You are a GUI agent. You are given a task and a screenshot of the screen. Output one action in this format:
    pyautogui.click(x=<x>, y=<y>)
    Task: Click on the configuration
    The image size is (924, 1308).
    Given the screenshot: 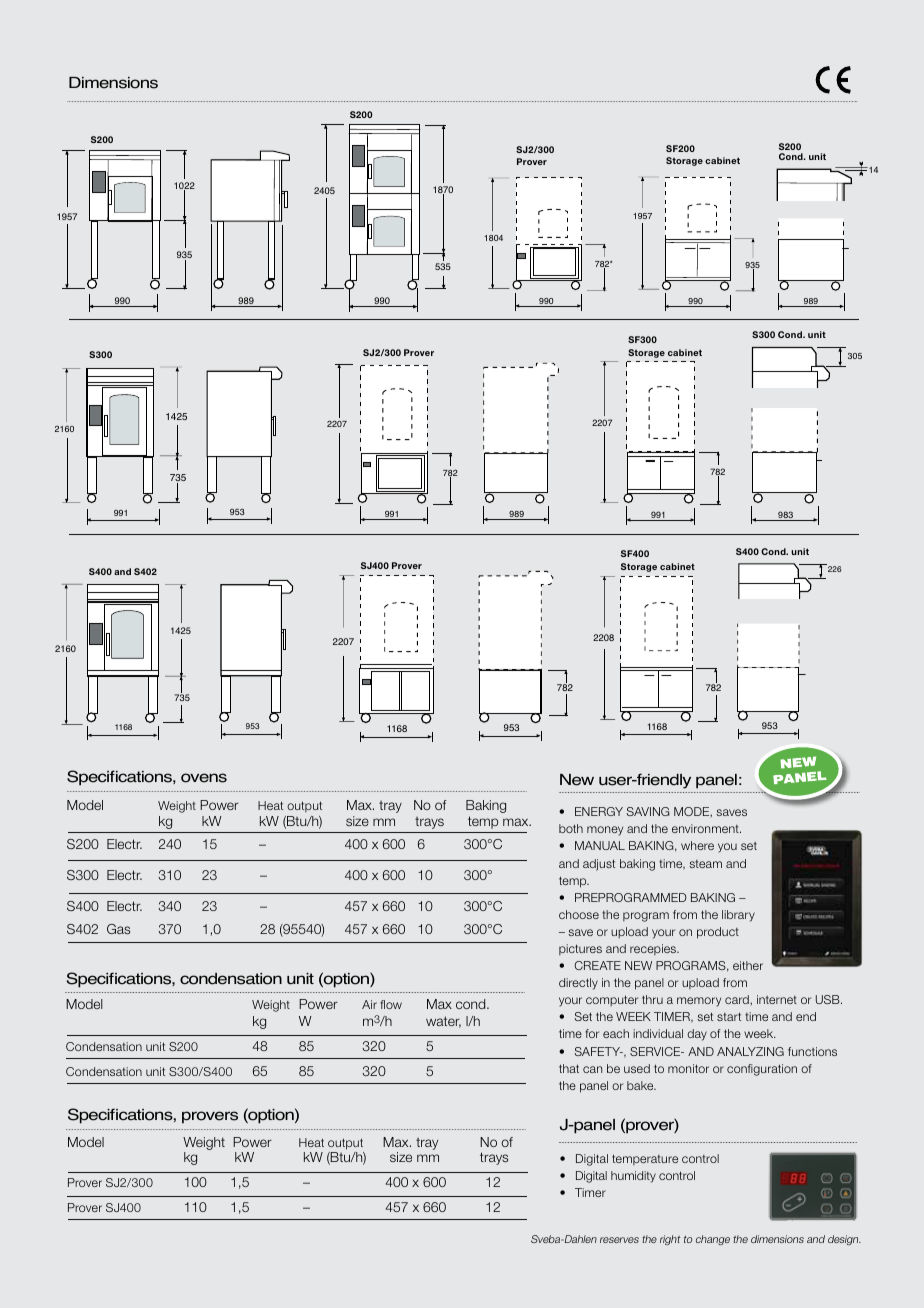 What is the action you would take?
    pyautogui.click(x=762, y=1070)
